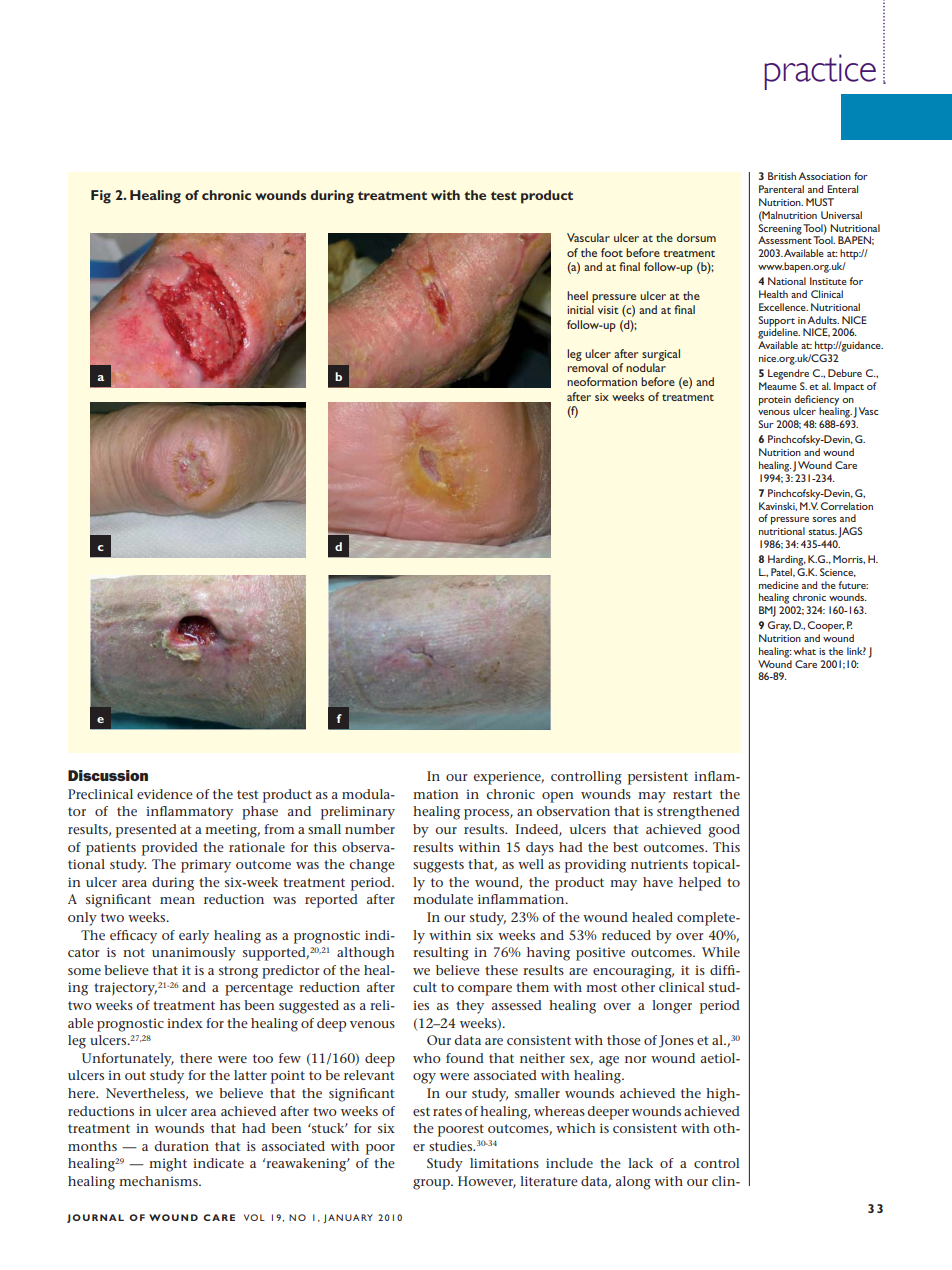  What do you see at coordinates (588, 367) in the image?
I see `removal` at bounding box center [588, 367].
